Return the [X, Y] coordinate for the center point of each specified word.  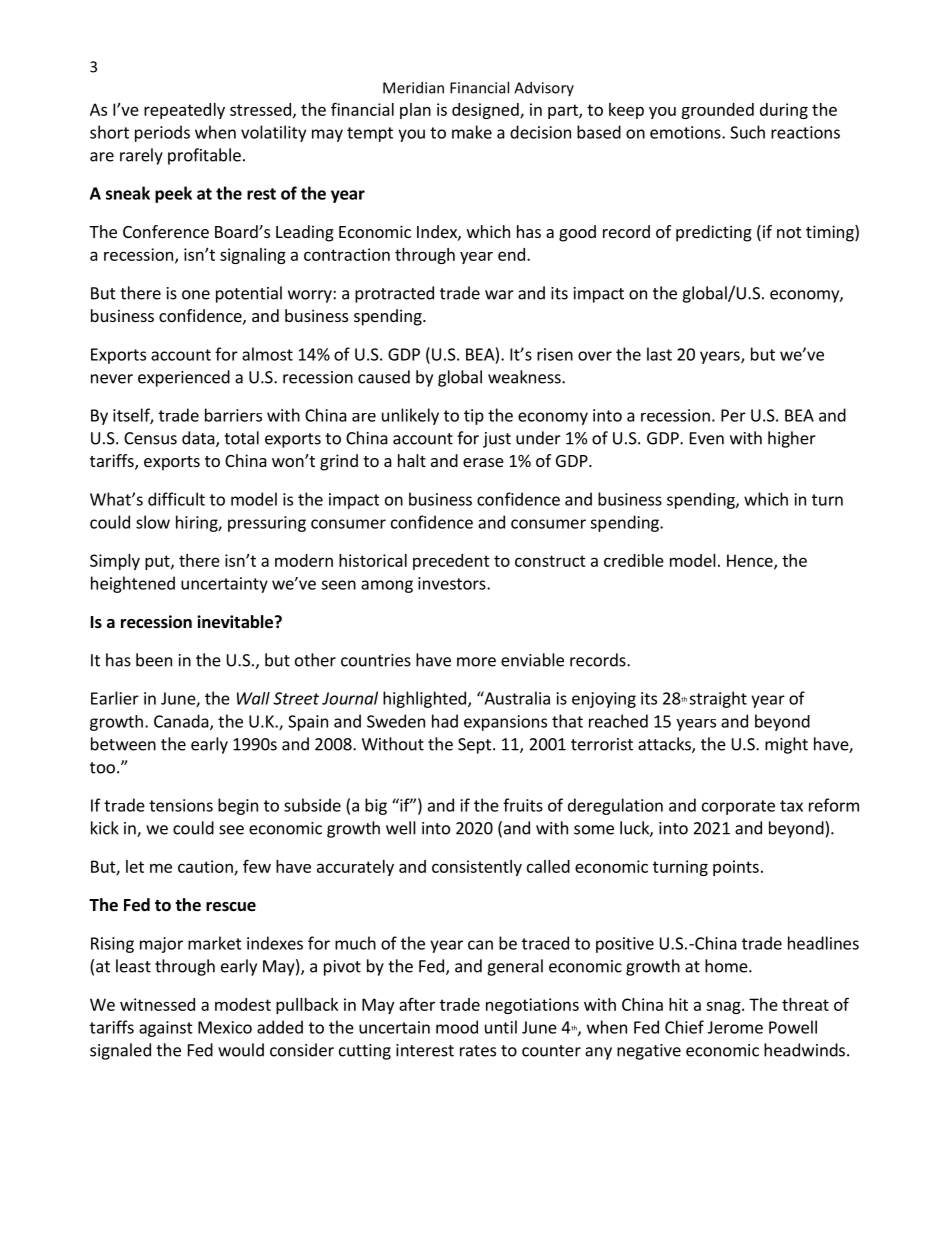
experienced [184, 378]
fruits [523, 805]
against [166, 1029]
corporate [738, 807]
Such [747, 132]
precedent [451, 562]
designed [486, 111]
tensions [181, 805]
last [659, 354]
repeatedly [184, 111]
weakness [525, 377]
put [158, 562]
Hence [751, 561]
